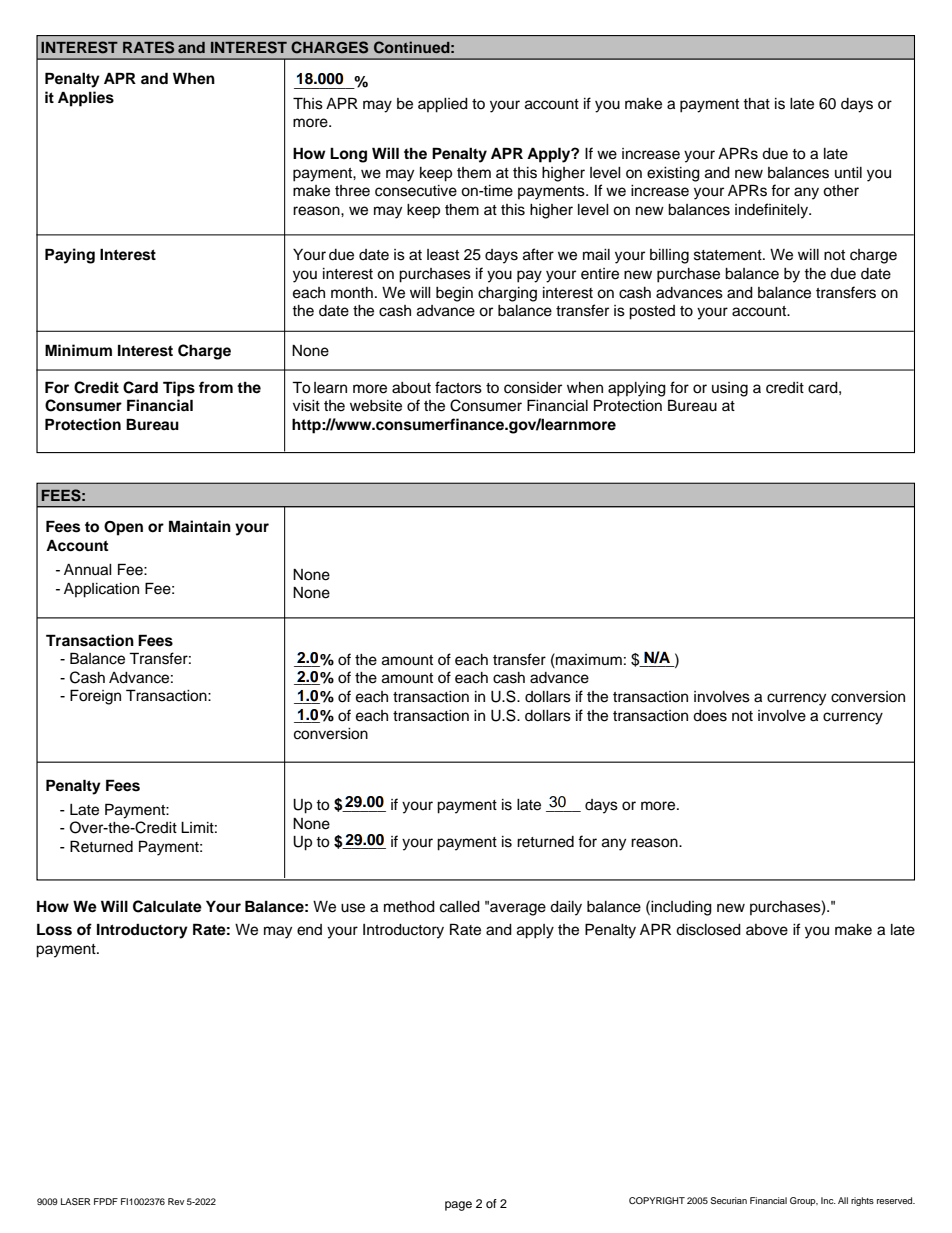  What do you see at coordinates (710, 716) in the screenshot?
I see `does` at bounding box center [710, 716].
